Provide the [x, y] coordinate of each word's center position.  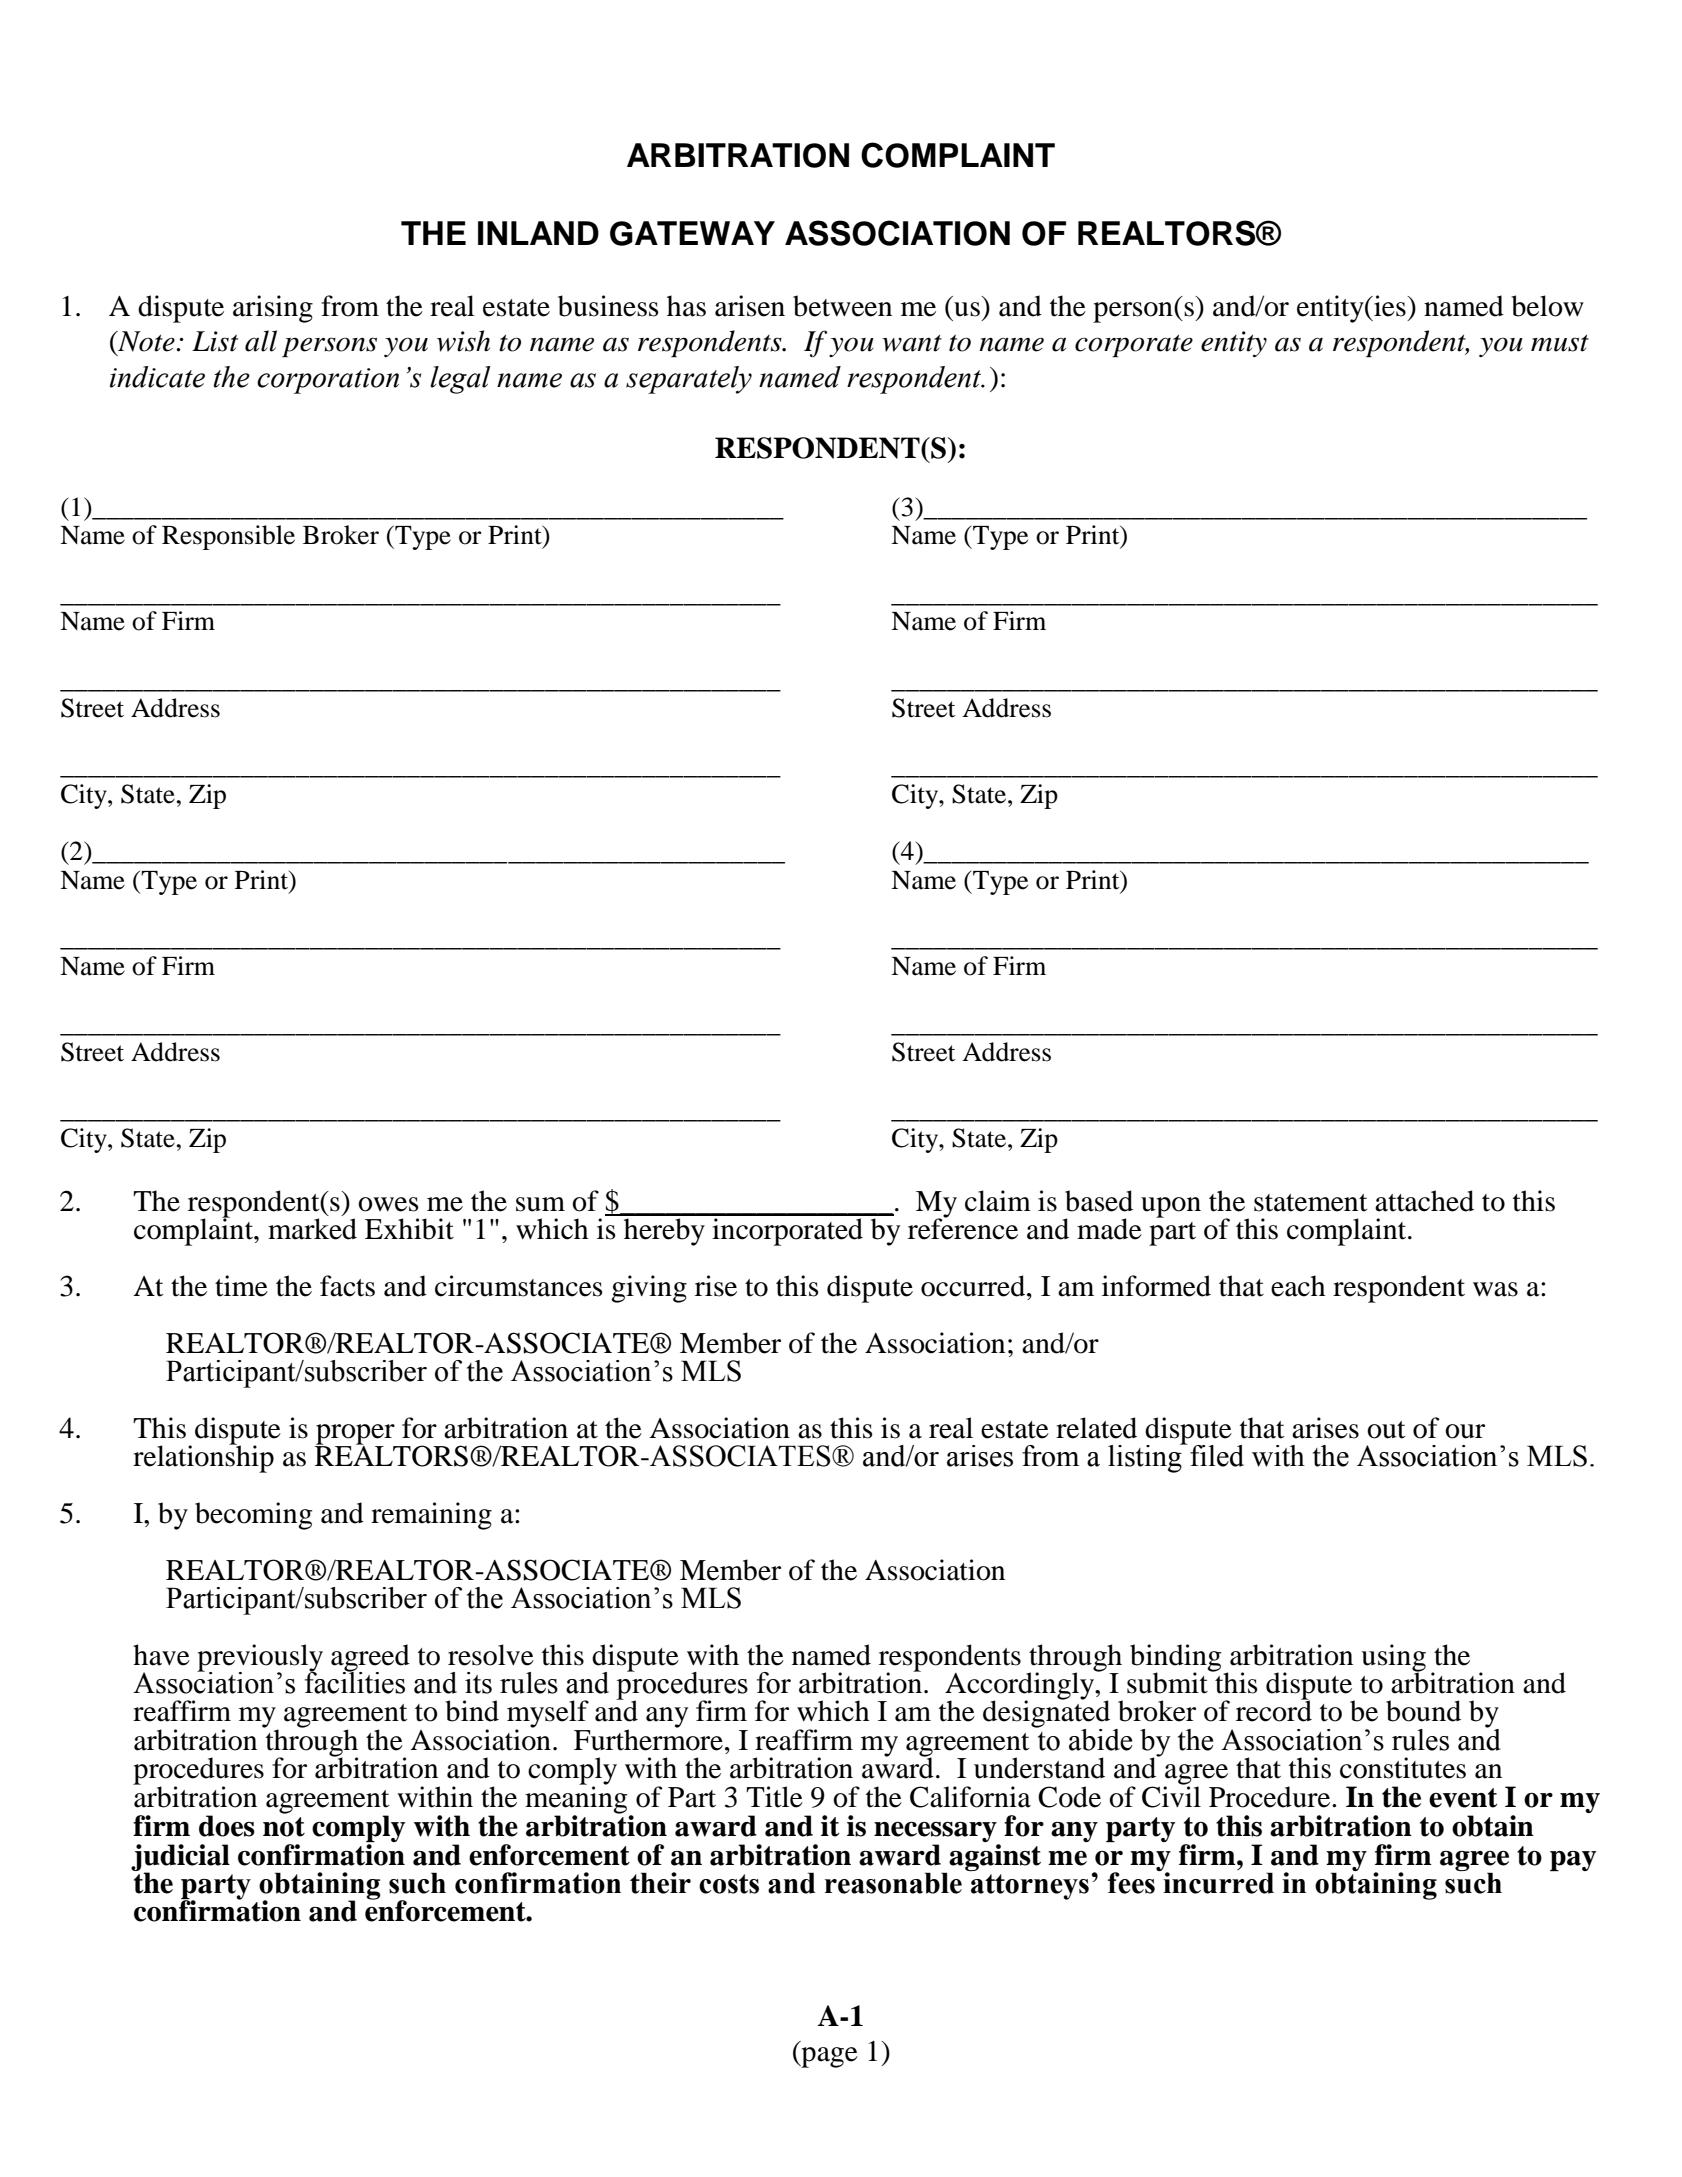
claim [998, 1201]
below [1548, 306]
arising [273, 309]
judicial [180, 1858]
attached [1424, 1201]
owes [388, 1204]
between [842, 306]
